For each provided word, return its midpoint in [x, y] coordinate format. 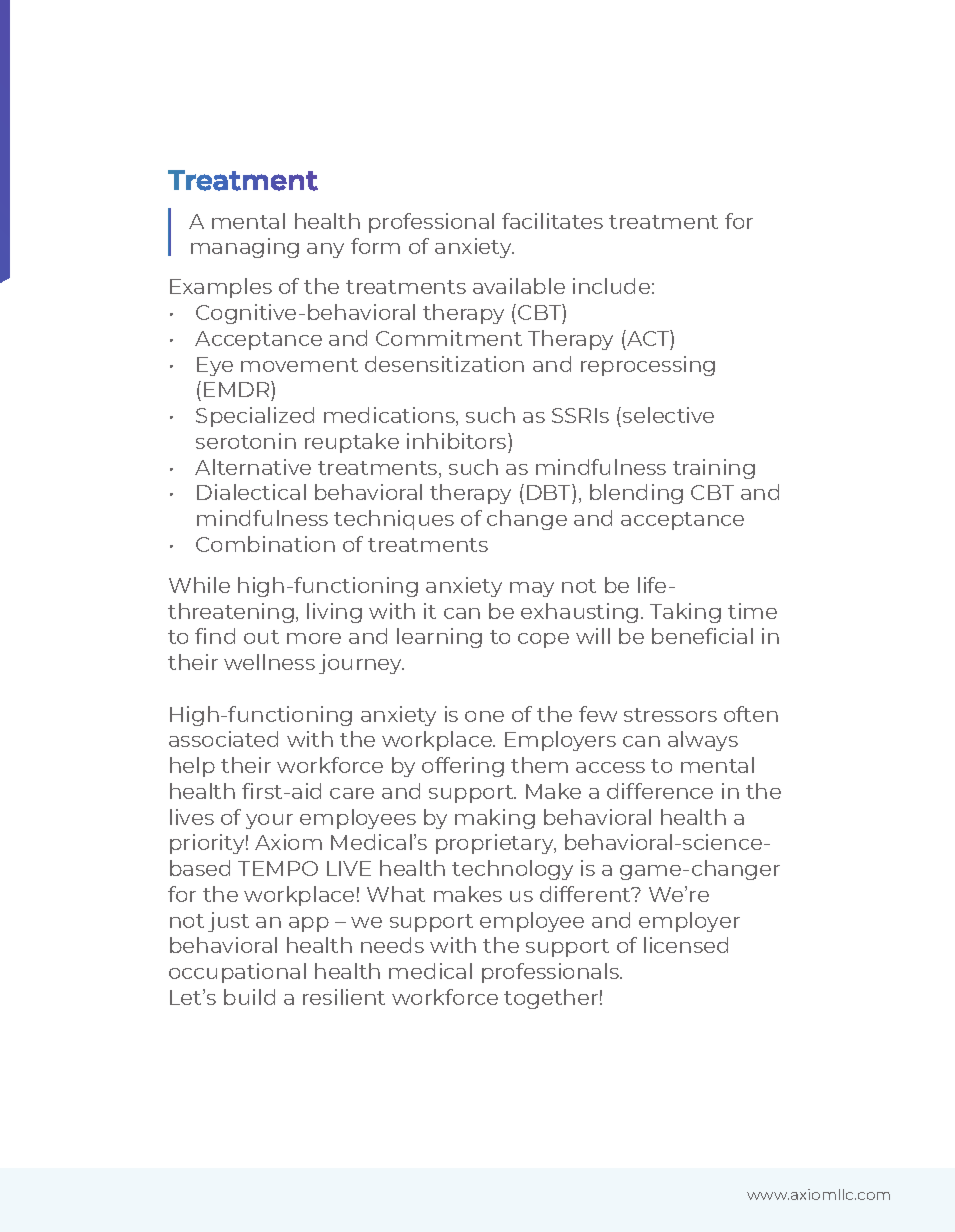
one [484, 716]
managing [245, 248]
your [269, 821]
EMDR [238, 389]
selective [668, 415]
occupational [237, 973]
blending [636, 494]
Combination [265, 544]
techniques [394, 520]
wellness [269, 662]
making [495, 819]
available [519, 286]
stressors [670, 715]
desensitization [444, 364]
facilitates [552, 221]
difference [660, 791]
